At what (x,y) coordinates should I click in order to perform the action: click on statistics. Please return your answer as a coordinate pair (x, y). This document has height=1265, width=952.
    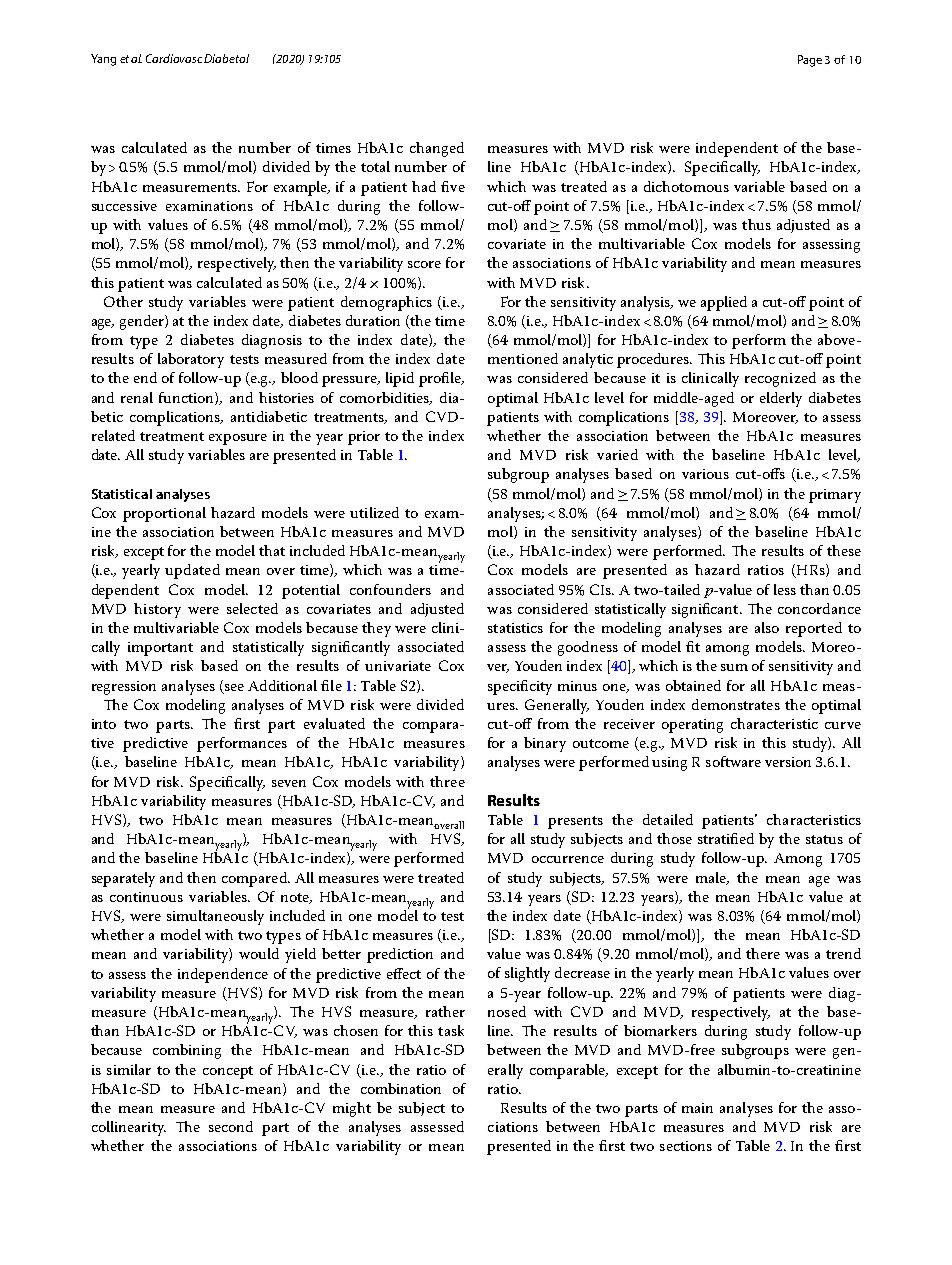
    Looking at the image, I should click on (515, 628).
